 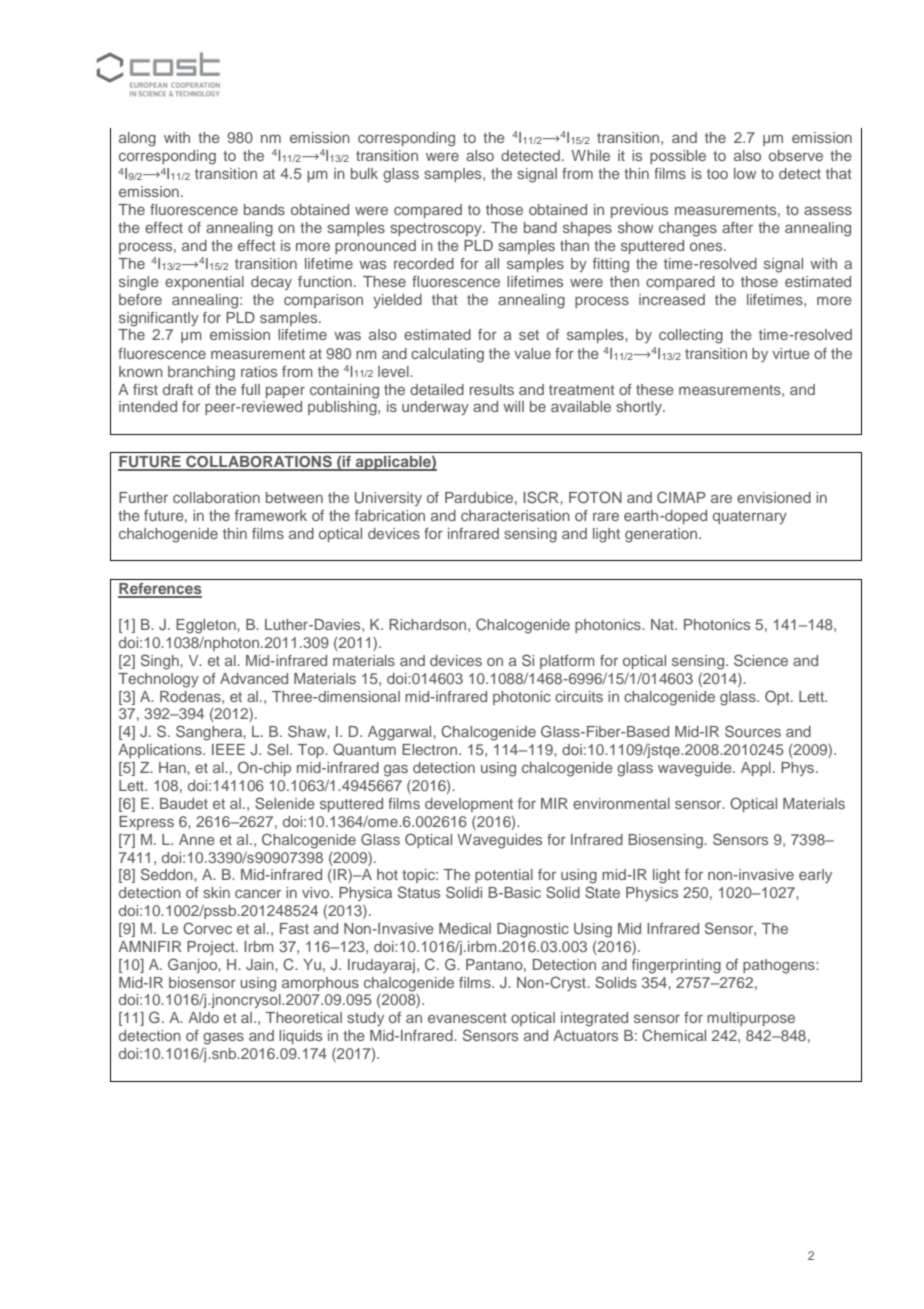 I want to click on Aldo, so click(x=203, y=1017).
